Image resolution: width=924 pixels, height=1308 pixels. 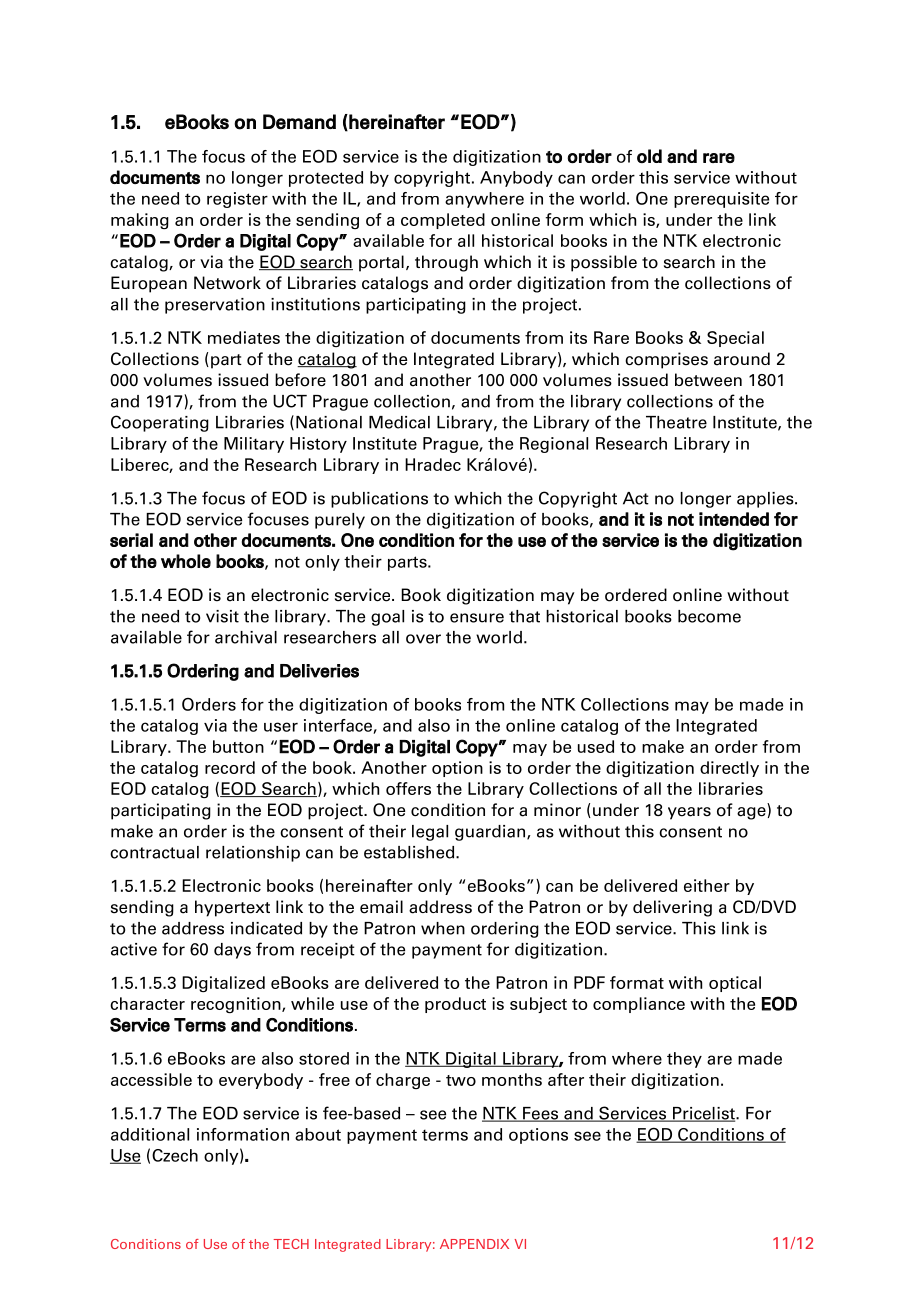 What do you see at coordinates (246, 637) in the screenshot?
I see `archival` at bounding box center [246, 637].
